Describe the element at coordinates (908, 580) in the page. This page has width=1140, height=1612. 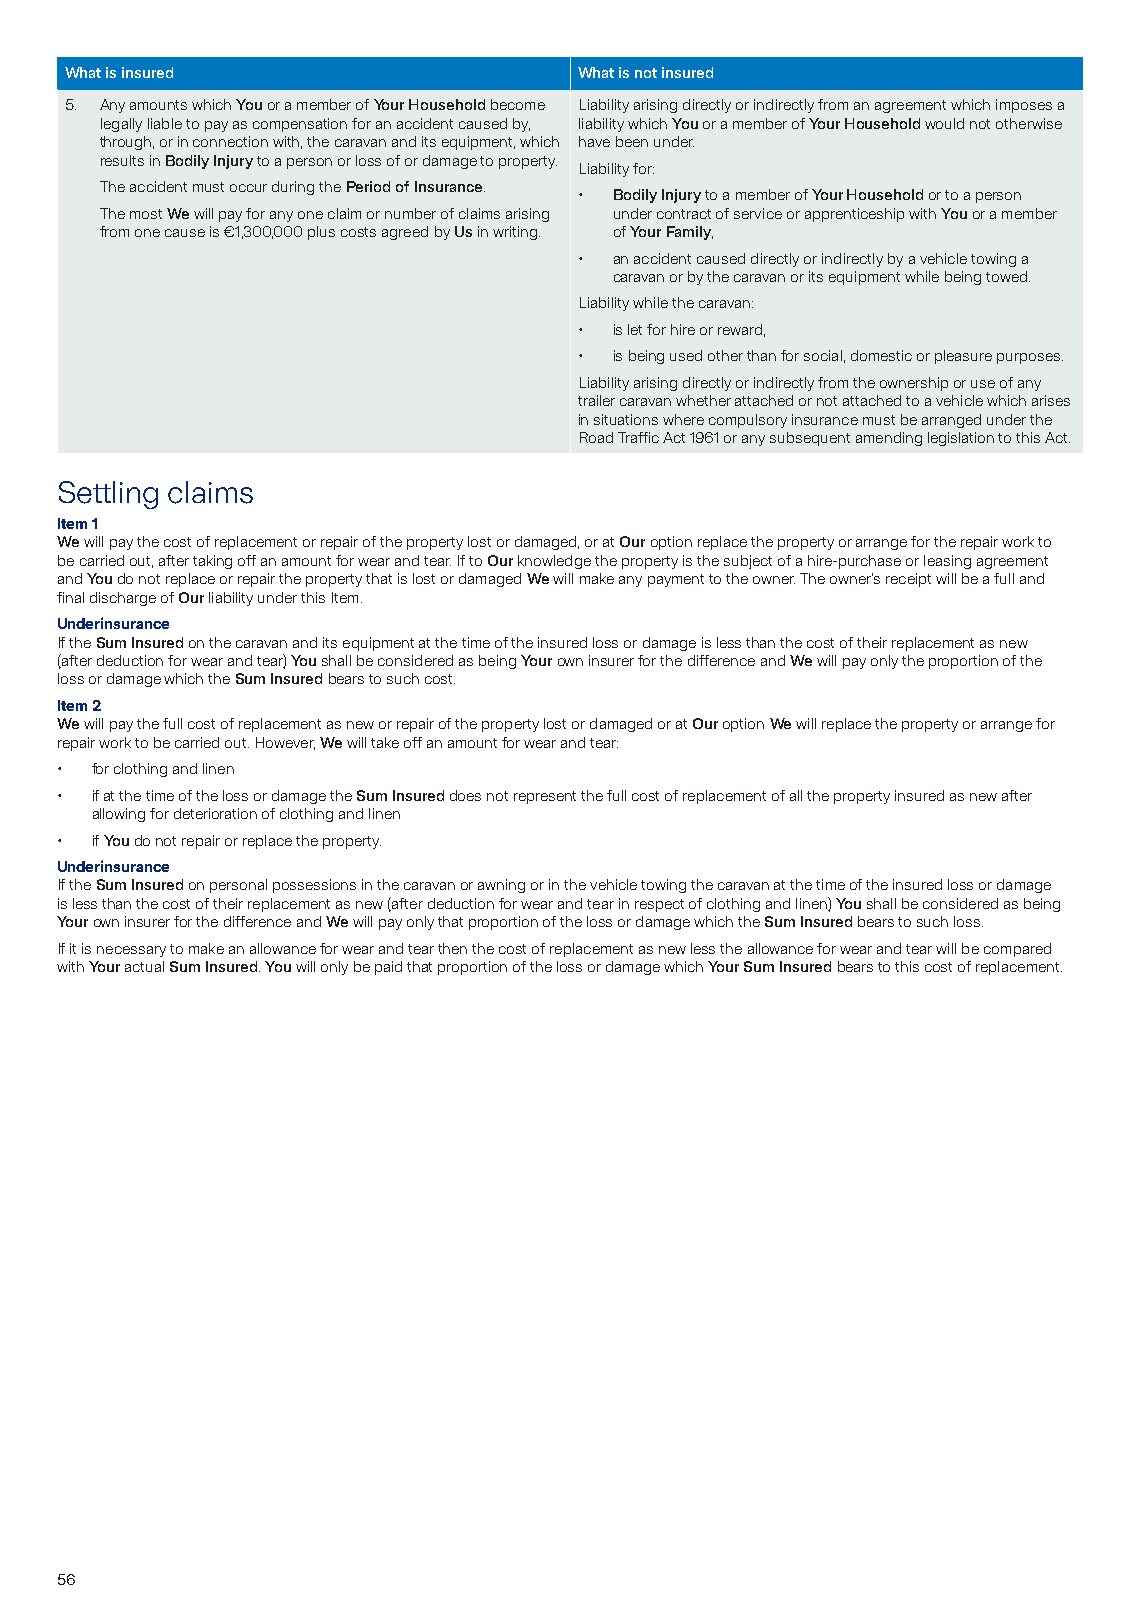
I see `receipt` at that location.
